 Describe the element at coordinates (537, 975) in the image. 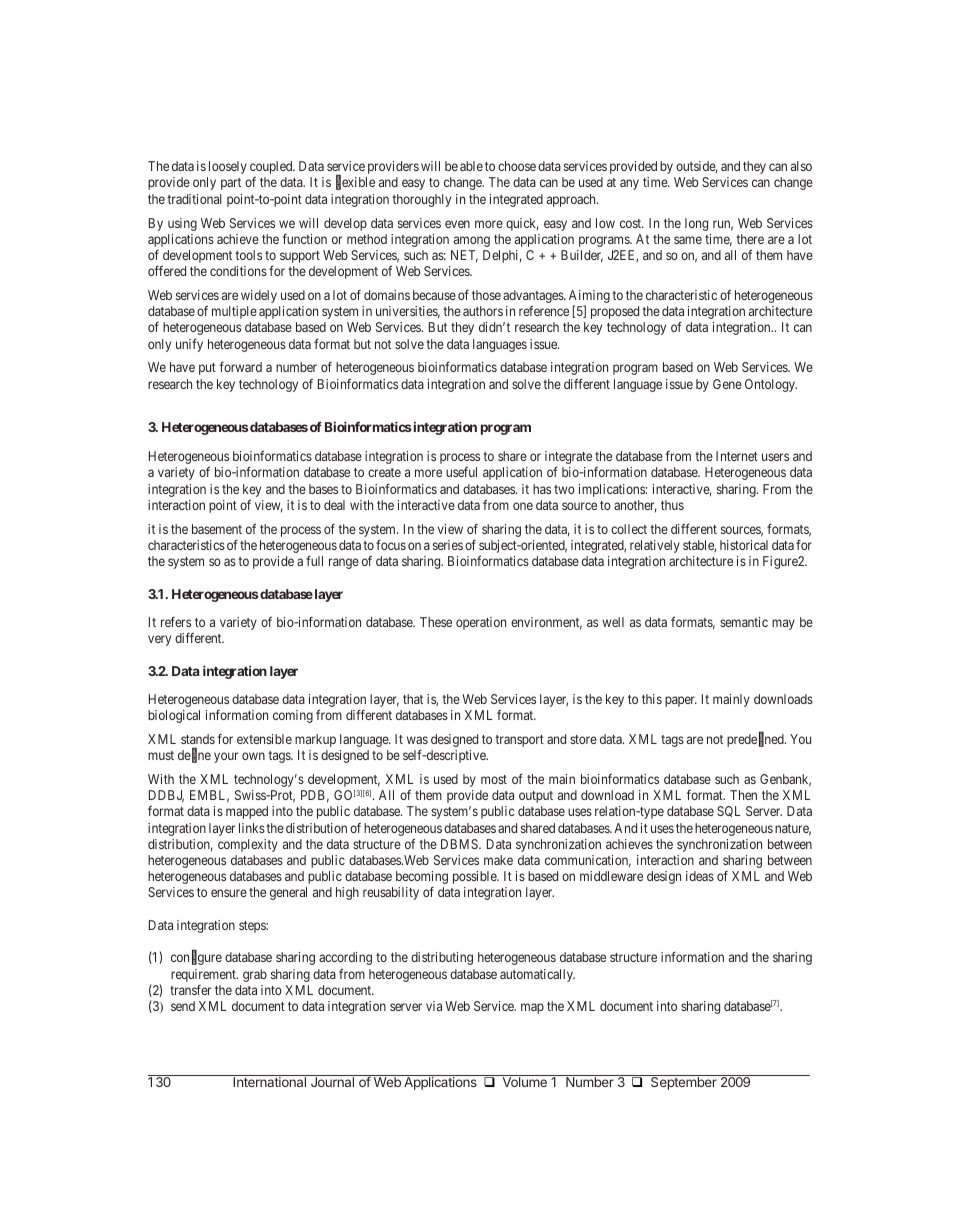

I see `automatically` at that location.
